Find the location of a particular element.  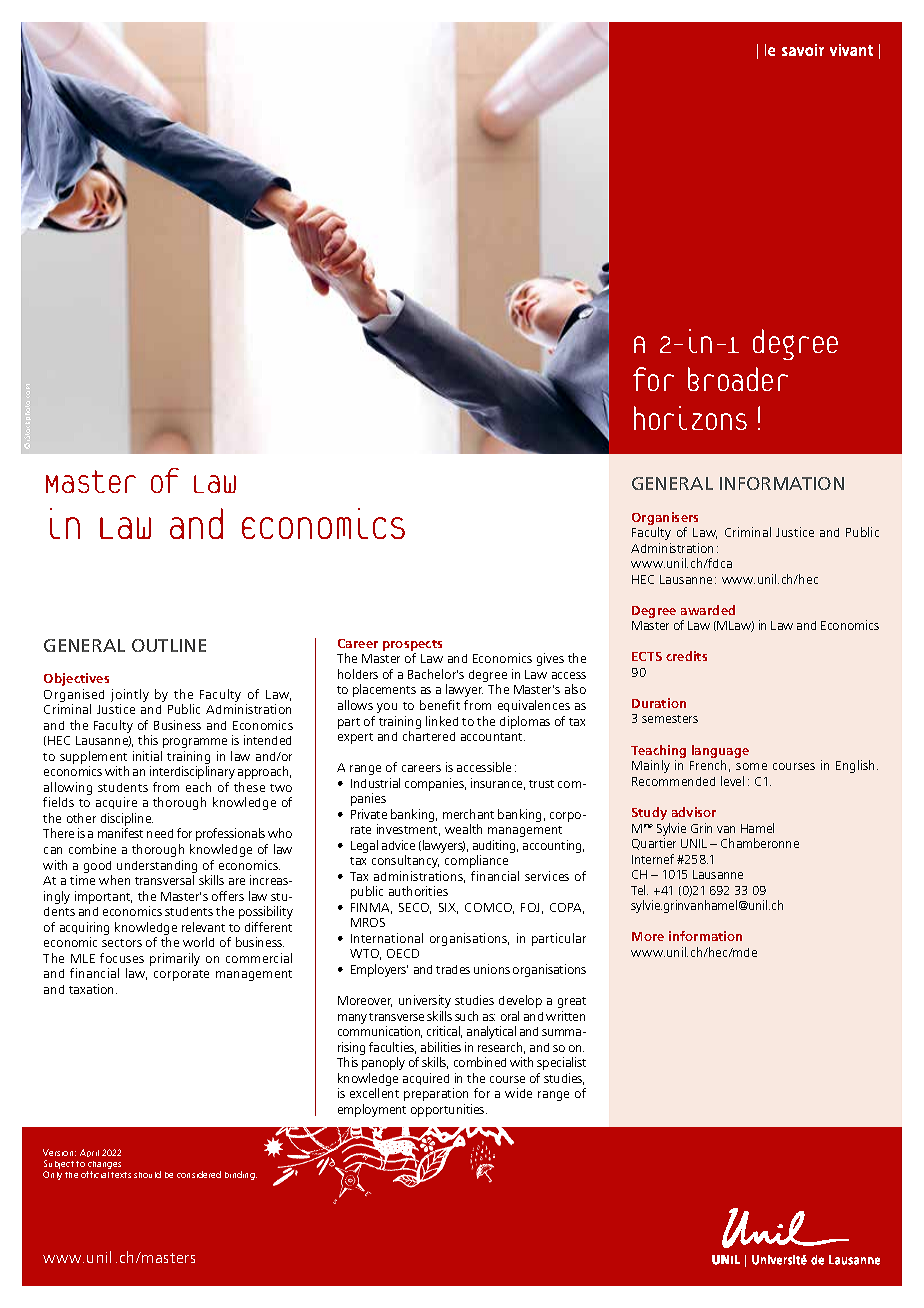

Tel is located at coordinates (639, 890).
